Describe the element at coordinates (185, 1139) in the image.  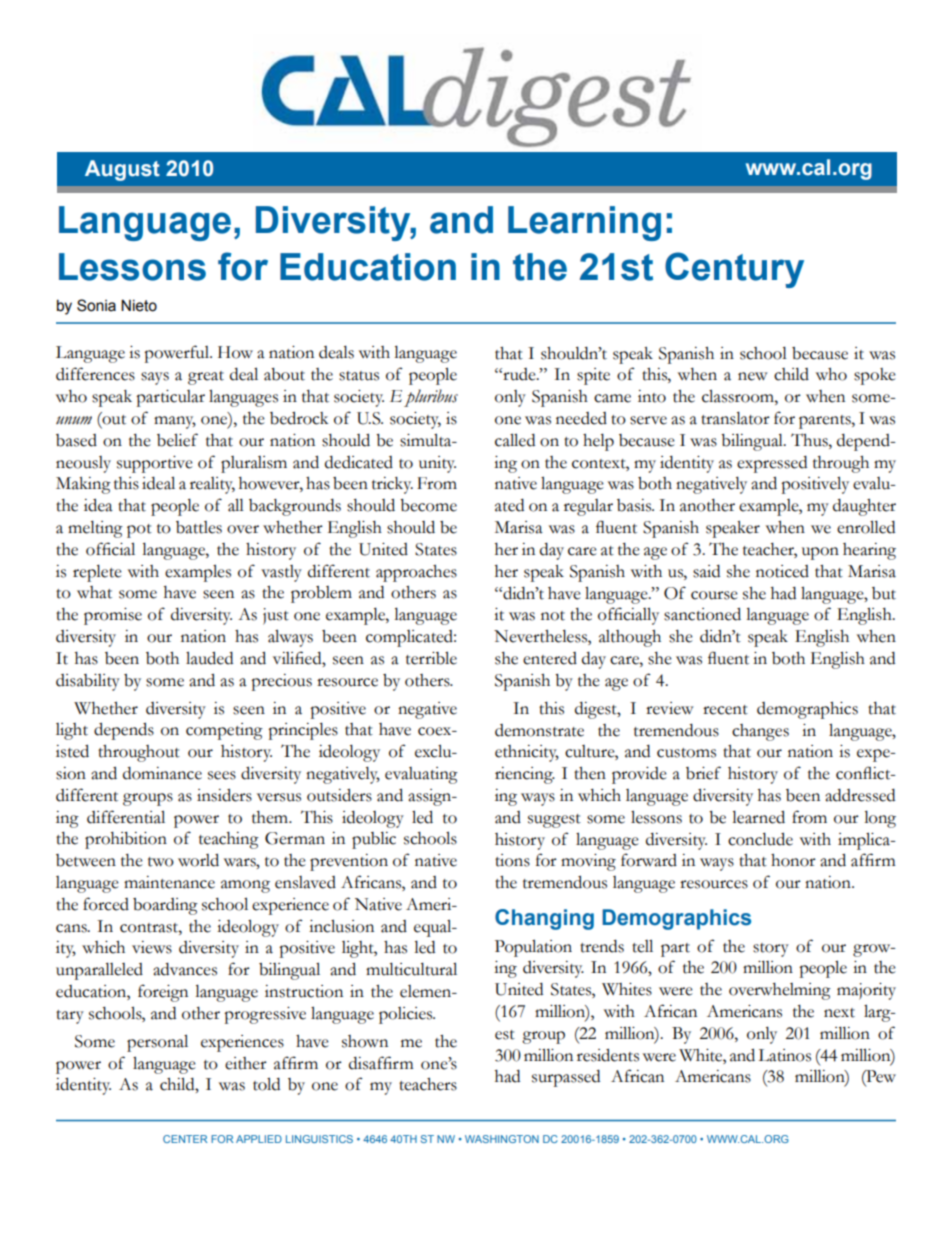
I see `Center` at that location.
